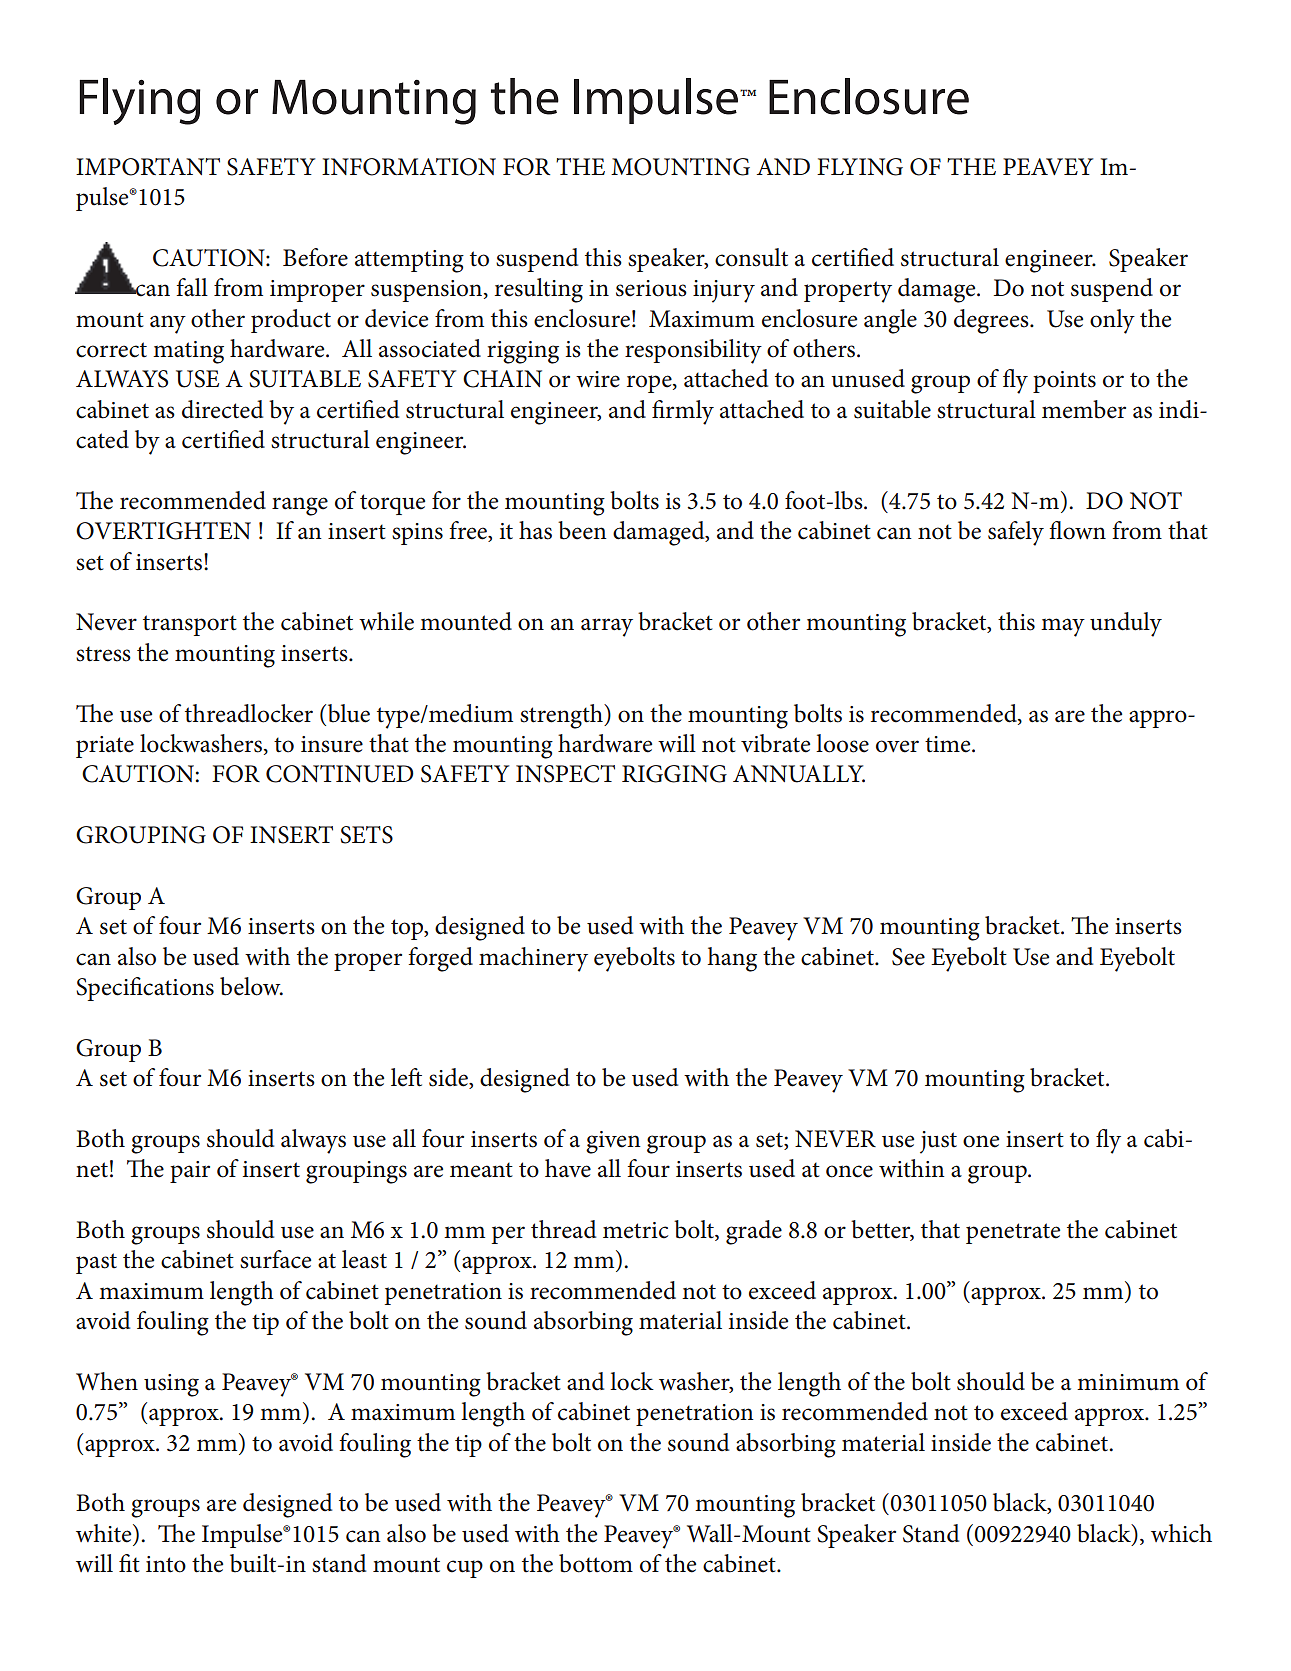 The image size is (1291, 1671). Describe the element at coordinates (148, 167) in the screenshot. I see `IMPORTANT` at that location.
